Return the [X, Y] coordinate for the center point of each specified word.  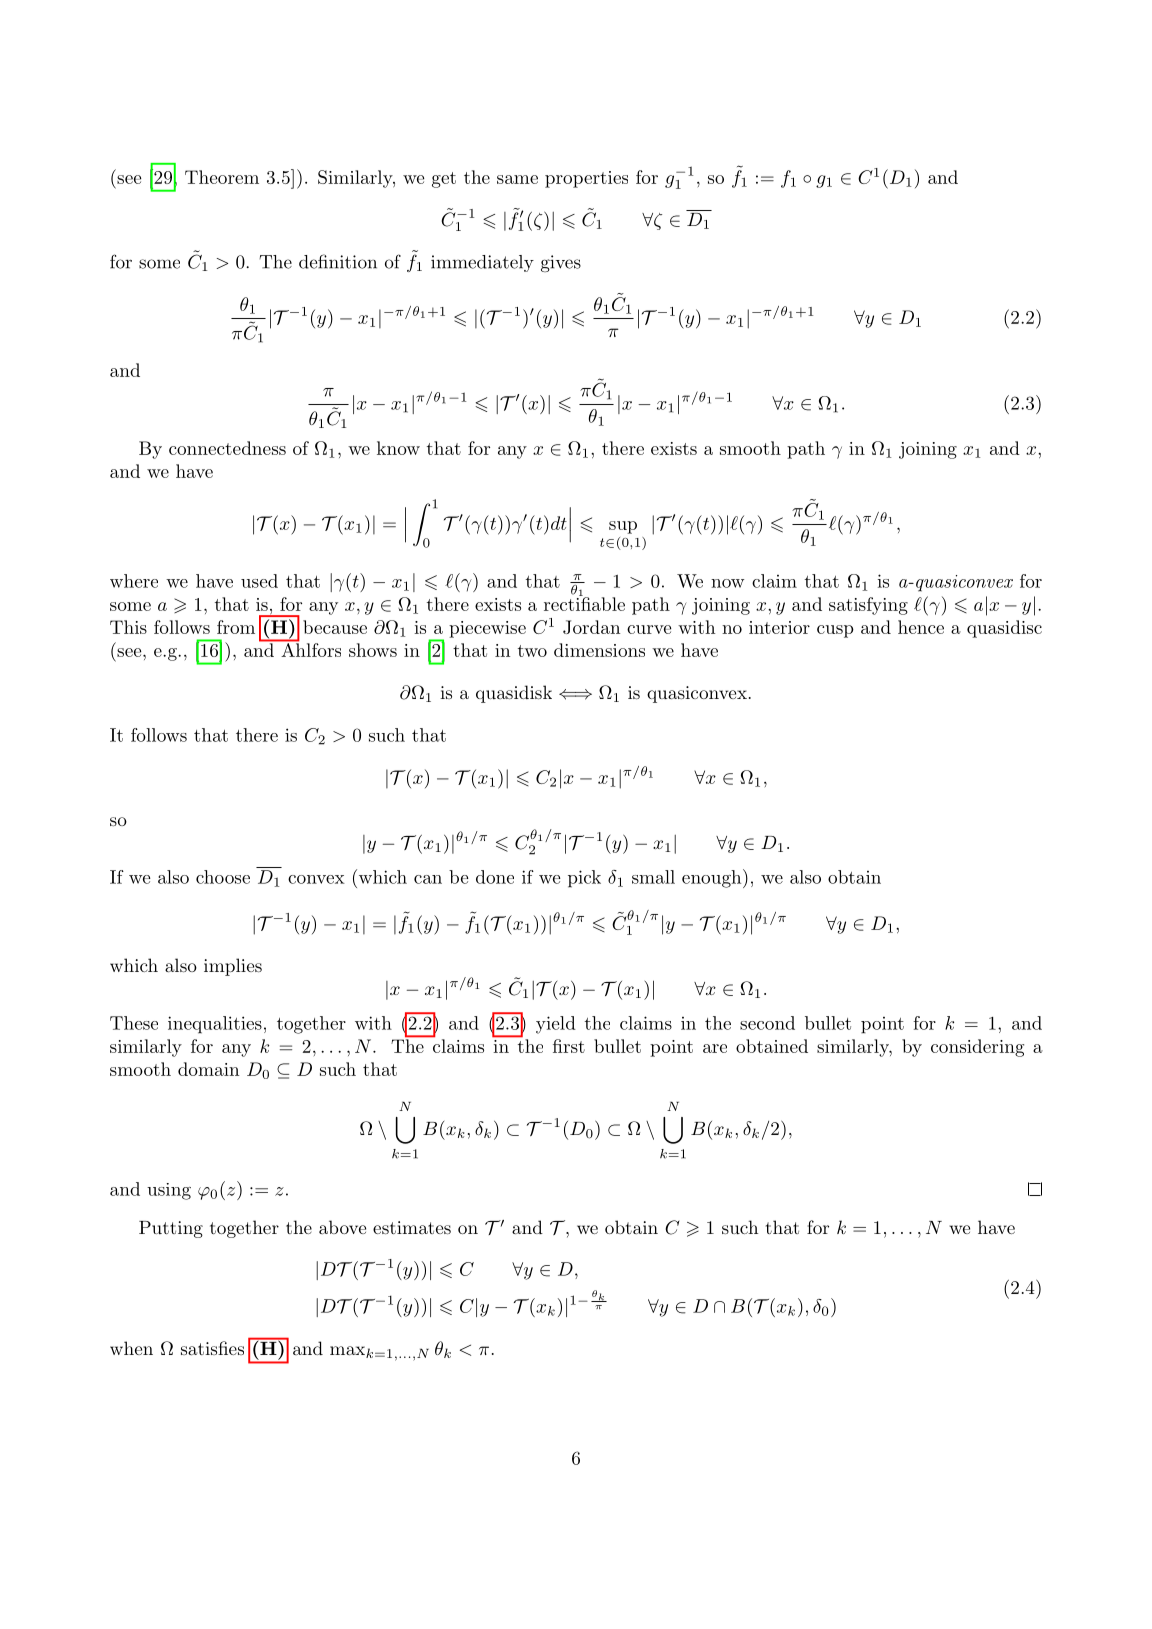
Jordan [591, 627]
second [767, 1023]
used [259, 581]
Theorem [222, 177]
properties [586, 179]
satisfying [868, 606]
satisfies [212, 1348]
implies [233, 967]
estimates [412, 1227]
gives [561, 263]
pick [584, 879]
